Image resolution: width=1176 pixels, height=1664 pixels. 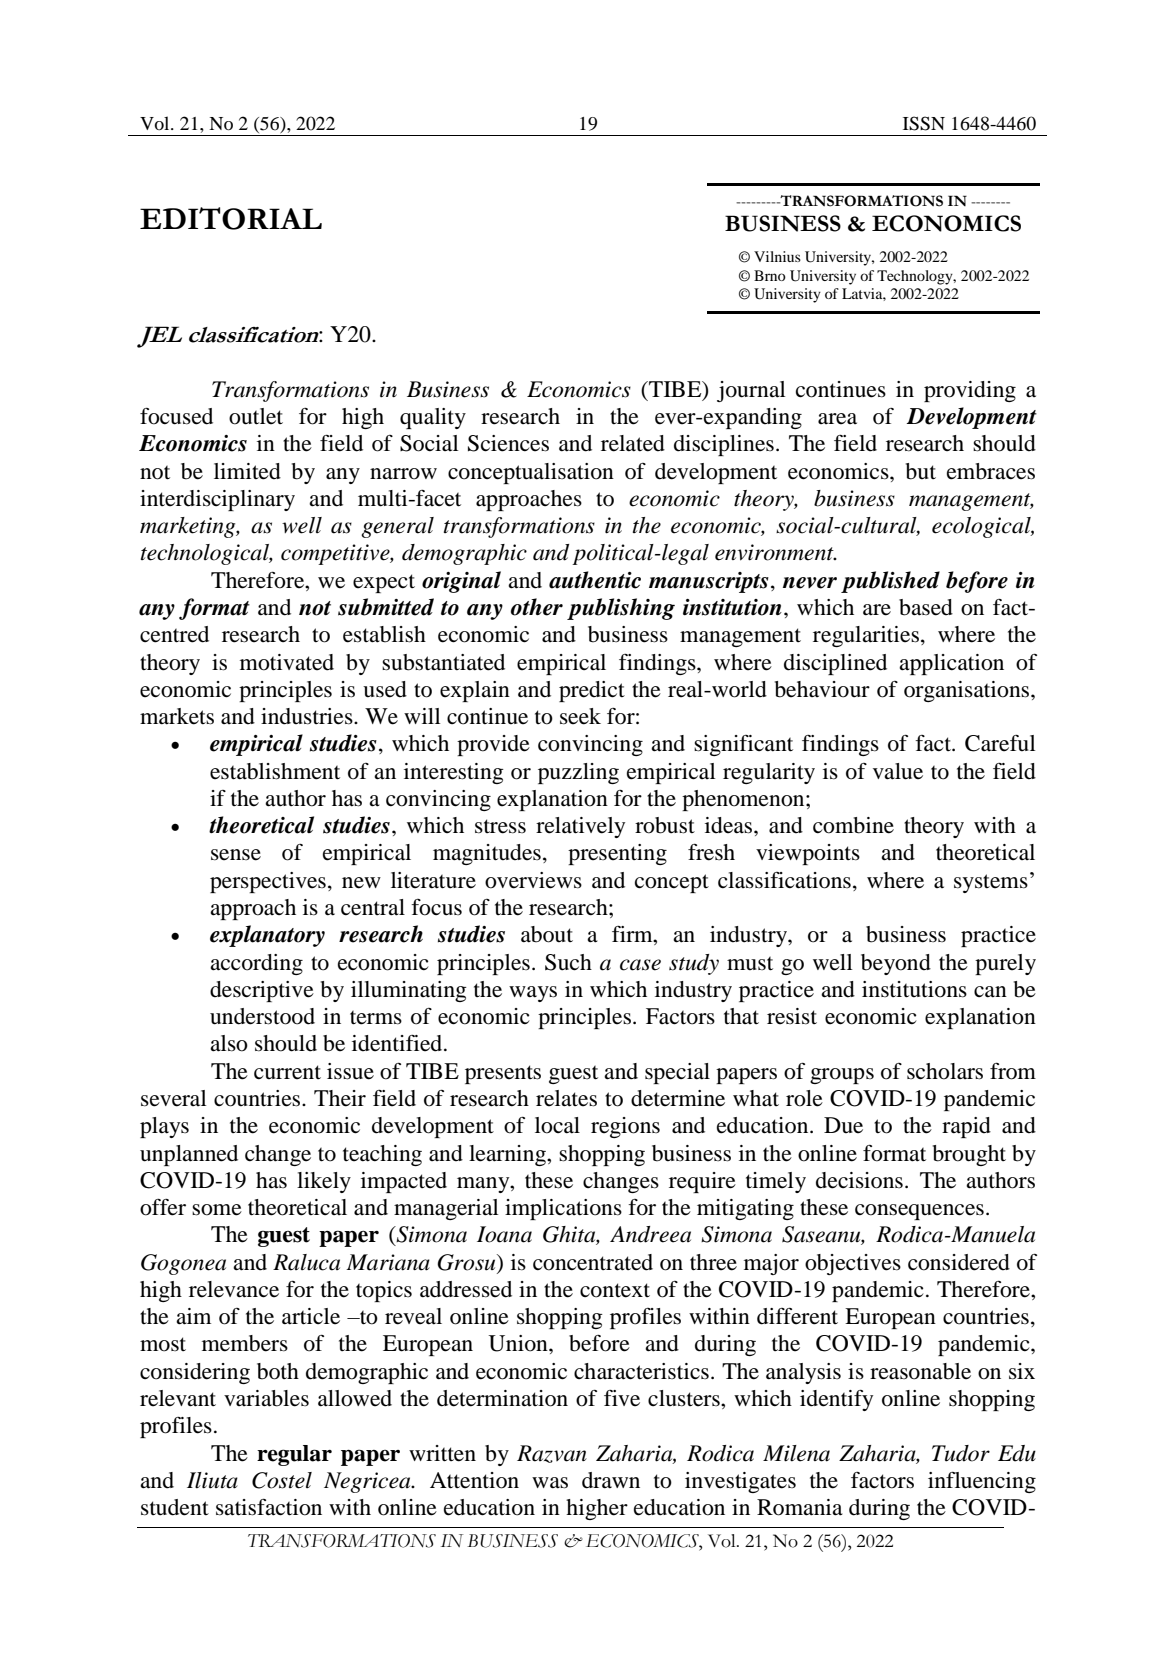 I want to click on value, so click(x=898, y=771).
